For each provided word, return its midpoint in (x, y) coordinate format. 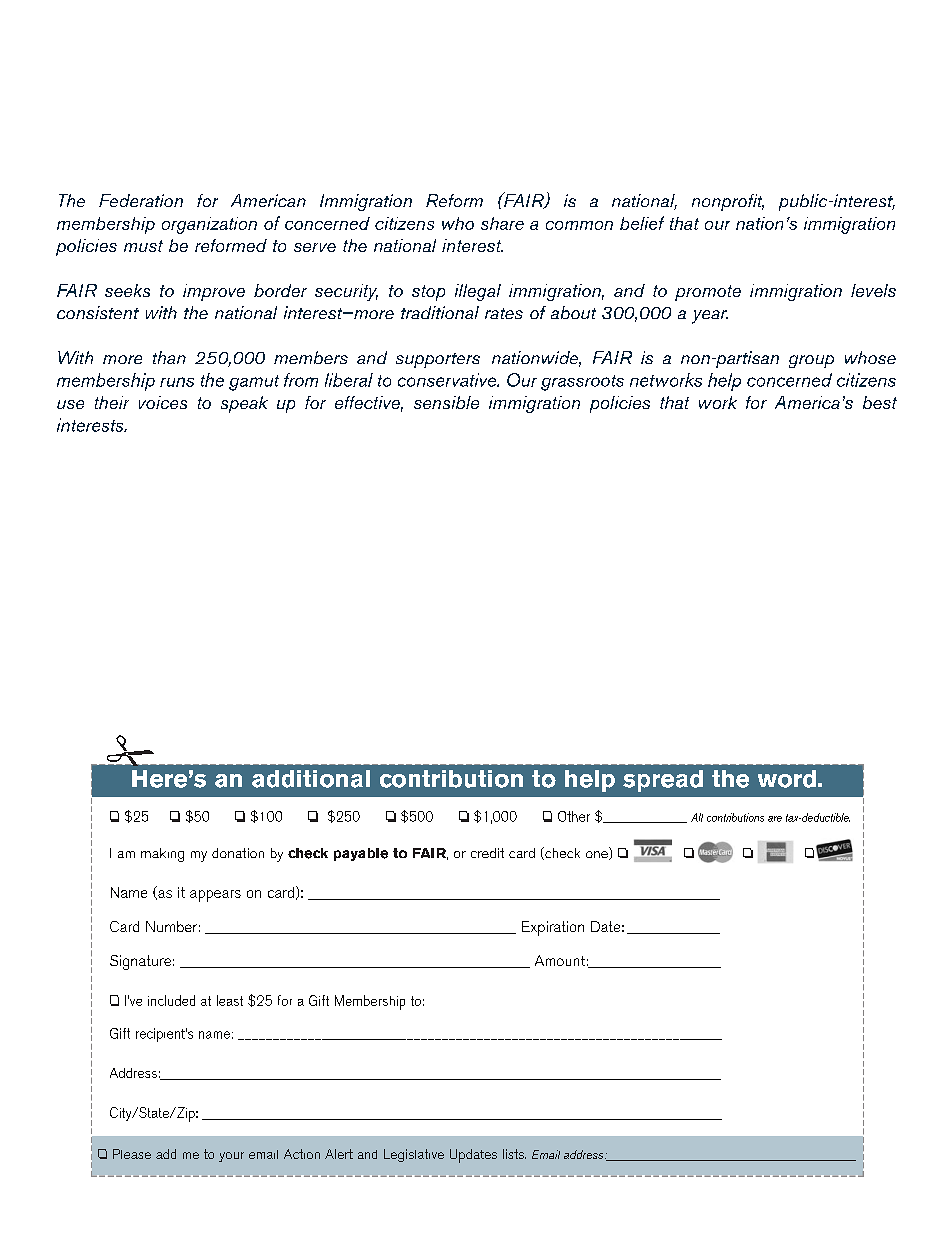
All (697, 817)
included (171, 1000)
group (811, 361)
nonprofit (728, 202)
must (143, 246)
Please (132, 1154)
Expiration (553, 928)
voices (163, 402)
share (502, 223)
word (787, 779)
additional (311, 779)
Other (574, 816)
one (598, 855)
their (112, 402)
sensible (446, 402)
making (162, 855)
